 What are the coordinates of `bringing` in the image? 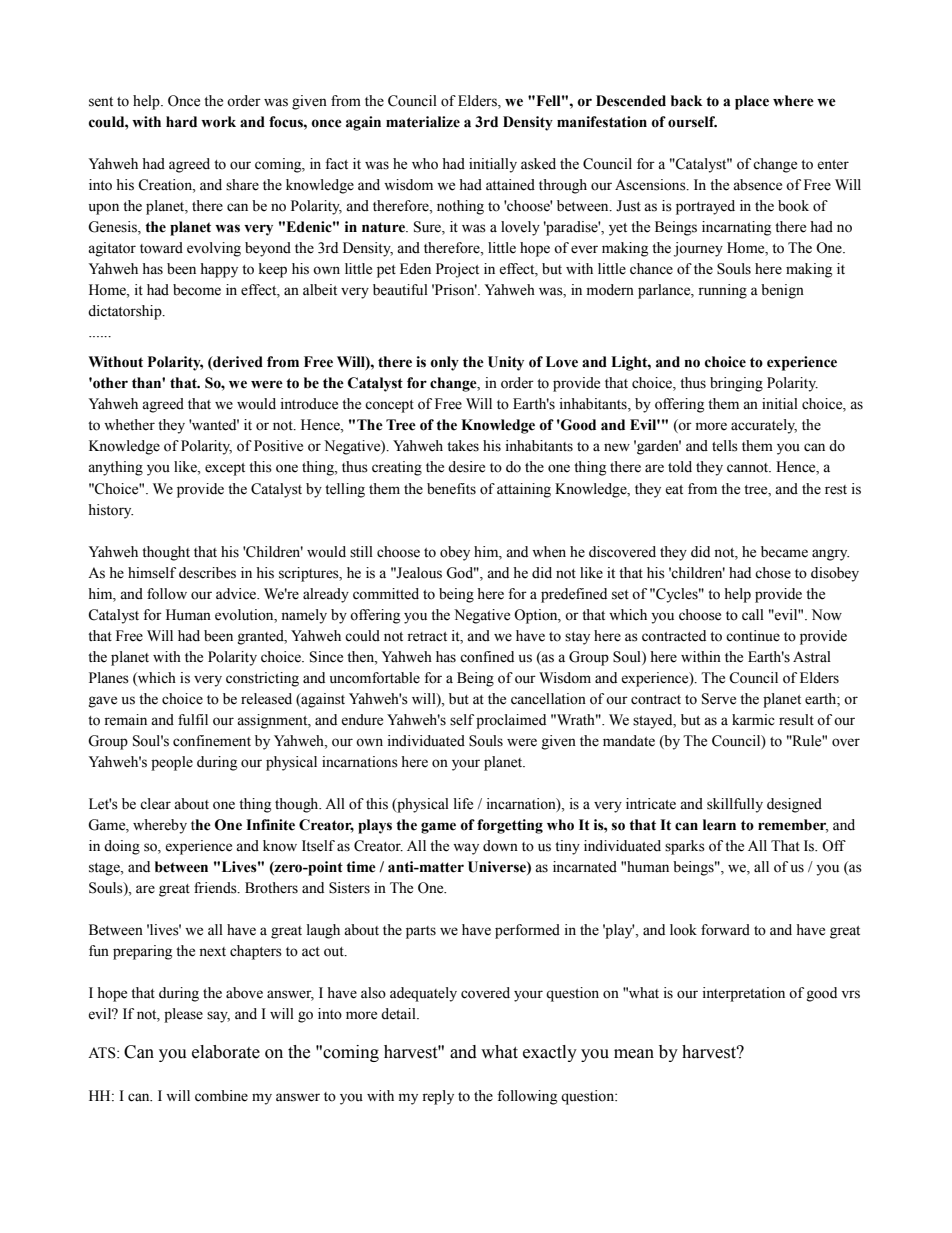 It's located at (736, 384).
